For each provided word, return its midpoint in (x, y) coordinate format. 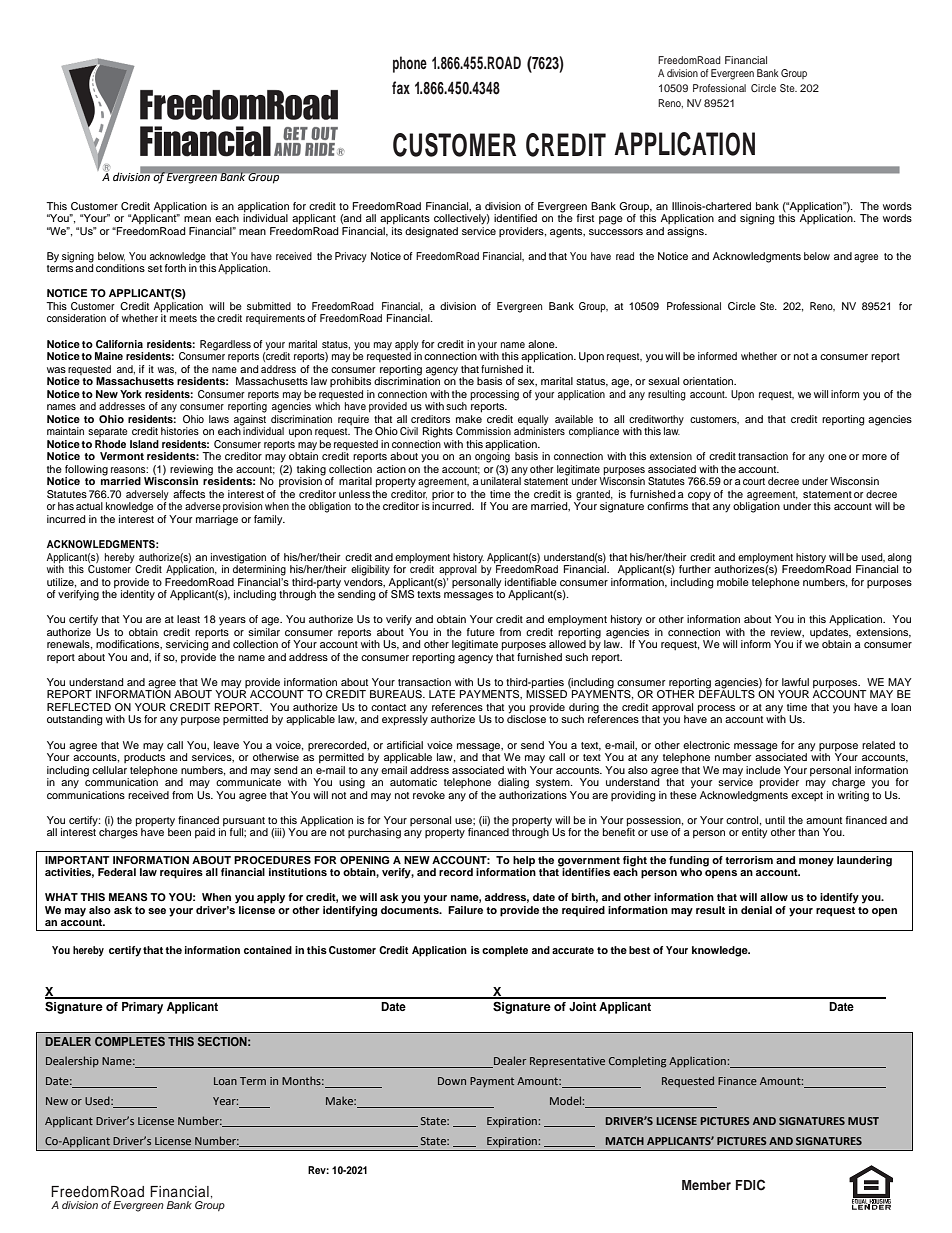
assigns (686, 232)
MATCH (625, 1141)
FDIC (750, 1185)
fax (401, 87)
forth (175, 268)
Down (452, 1081)
